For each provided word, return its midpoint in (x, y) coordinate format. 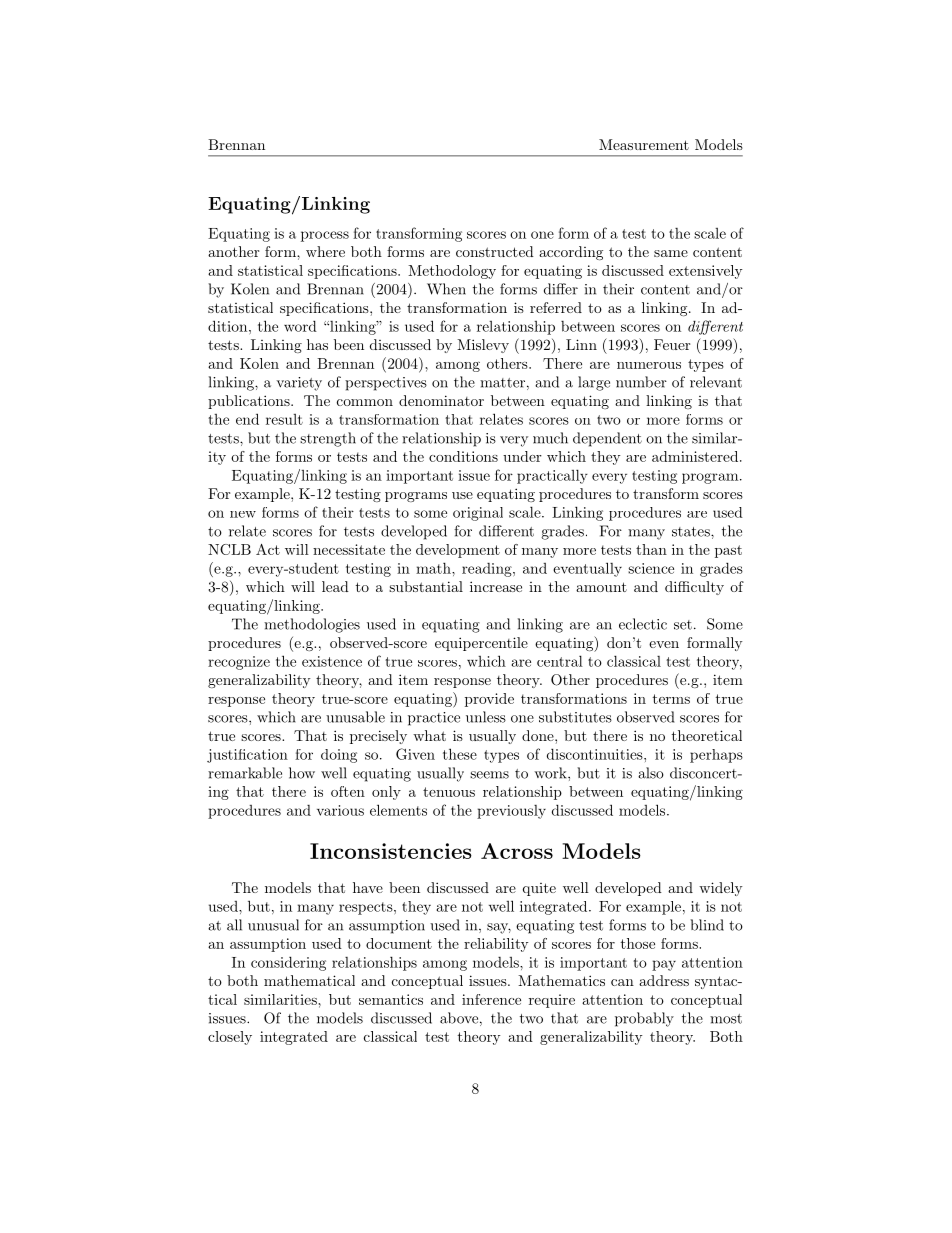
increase (496, 586)
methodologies (312, 625)
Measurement (644, 144)
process (325, 236)
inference (491, 999)
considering (288, 963)
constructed (495, 251)
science (651, 568)
